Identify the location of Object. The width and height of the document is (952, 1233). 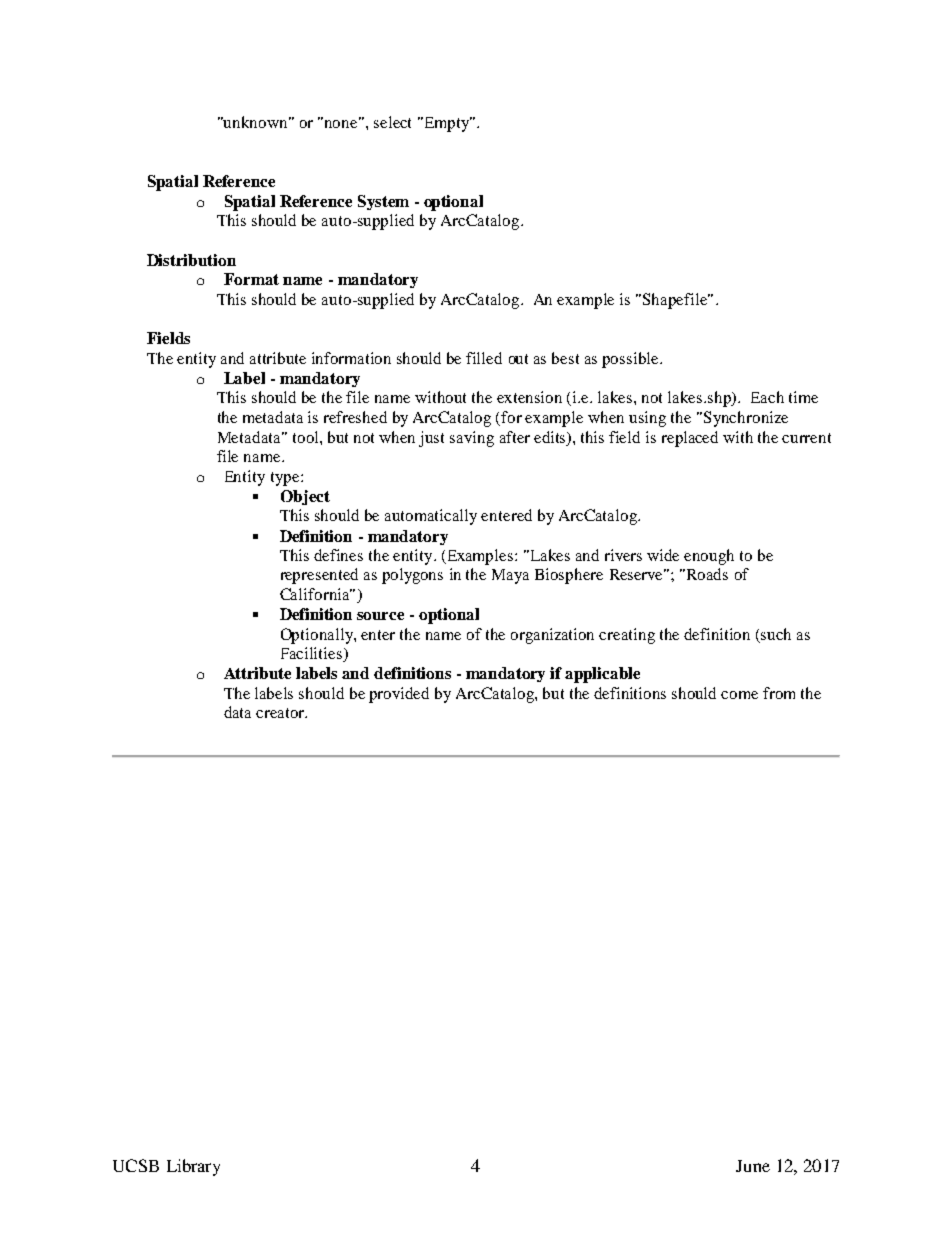
(305, 497).
